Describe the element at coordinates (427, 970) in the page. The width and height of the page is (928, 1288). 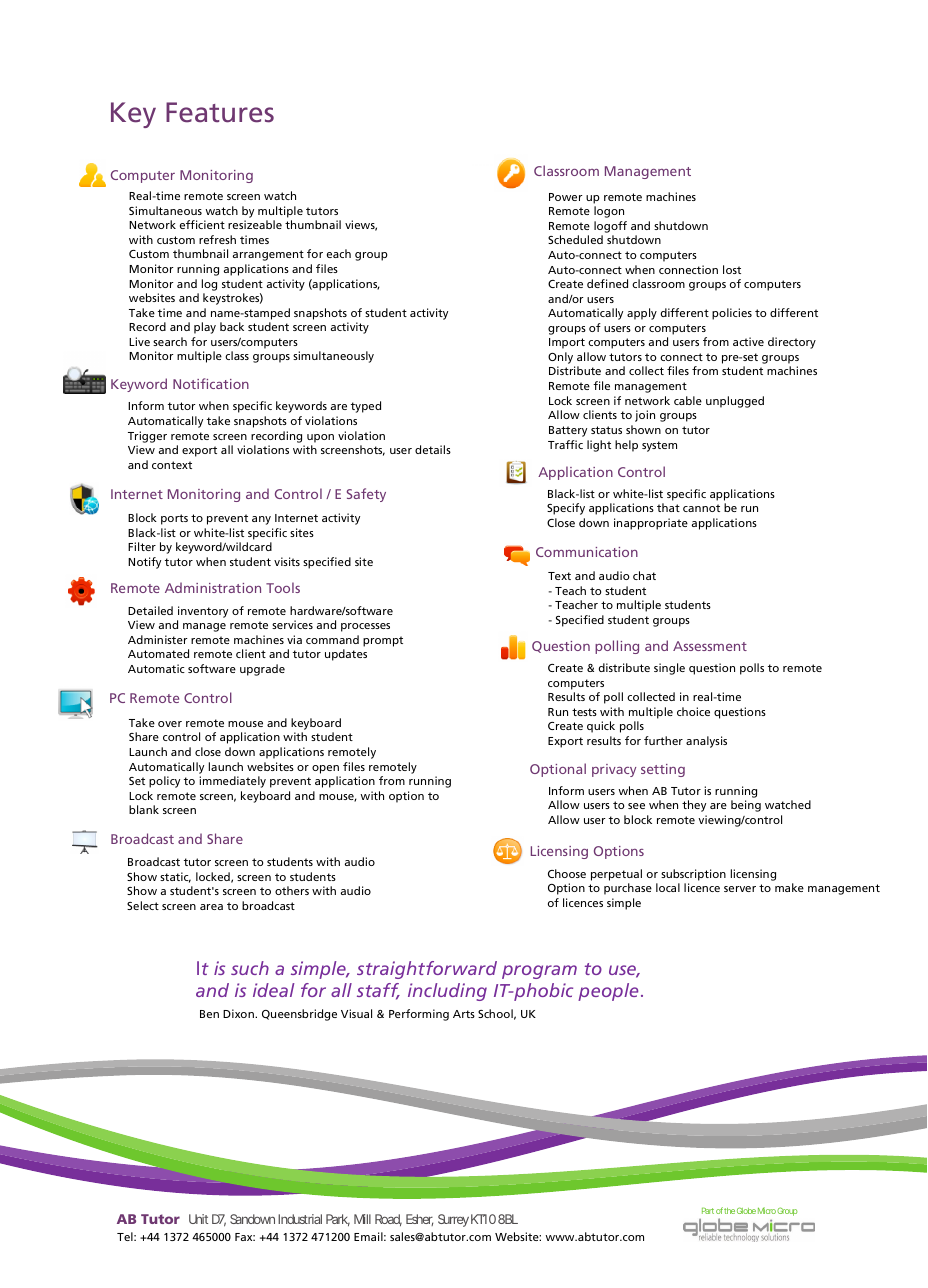
I see `straightforward` at that location.
